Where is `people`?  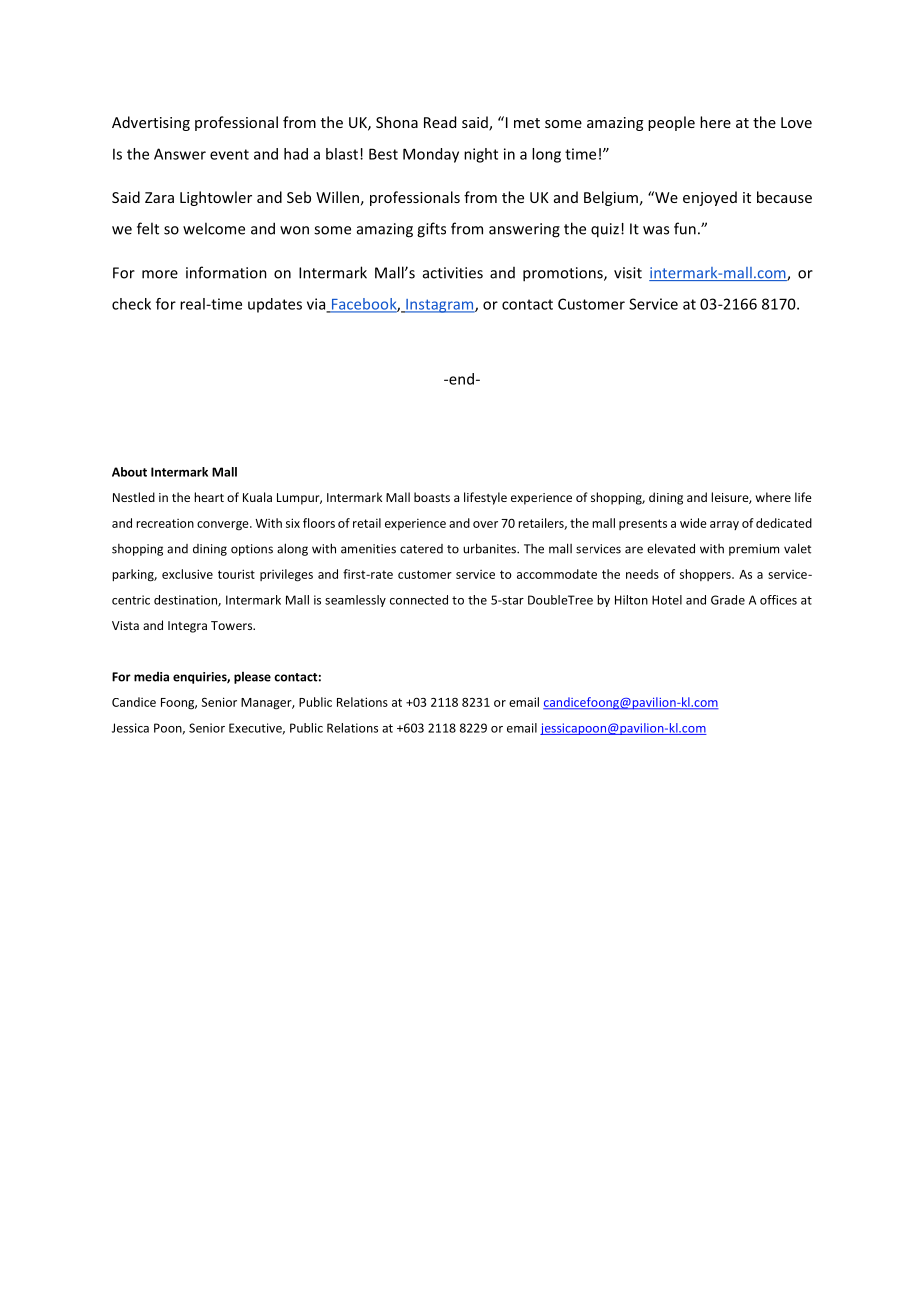 people is located at coordinates (671, 123).
